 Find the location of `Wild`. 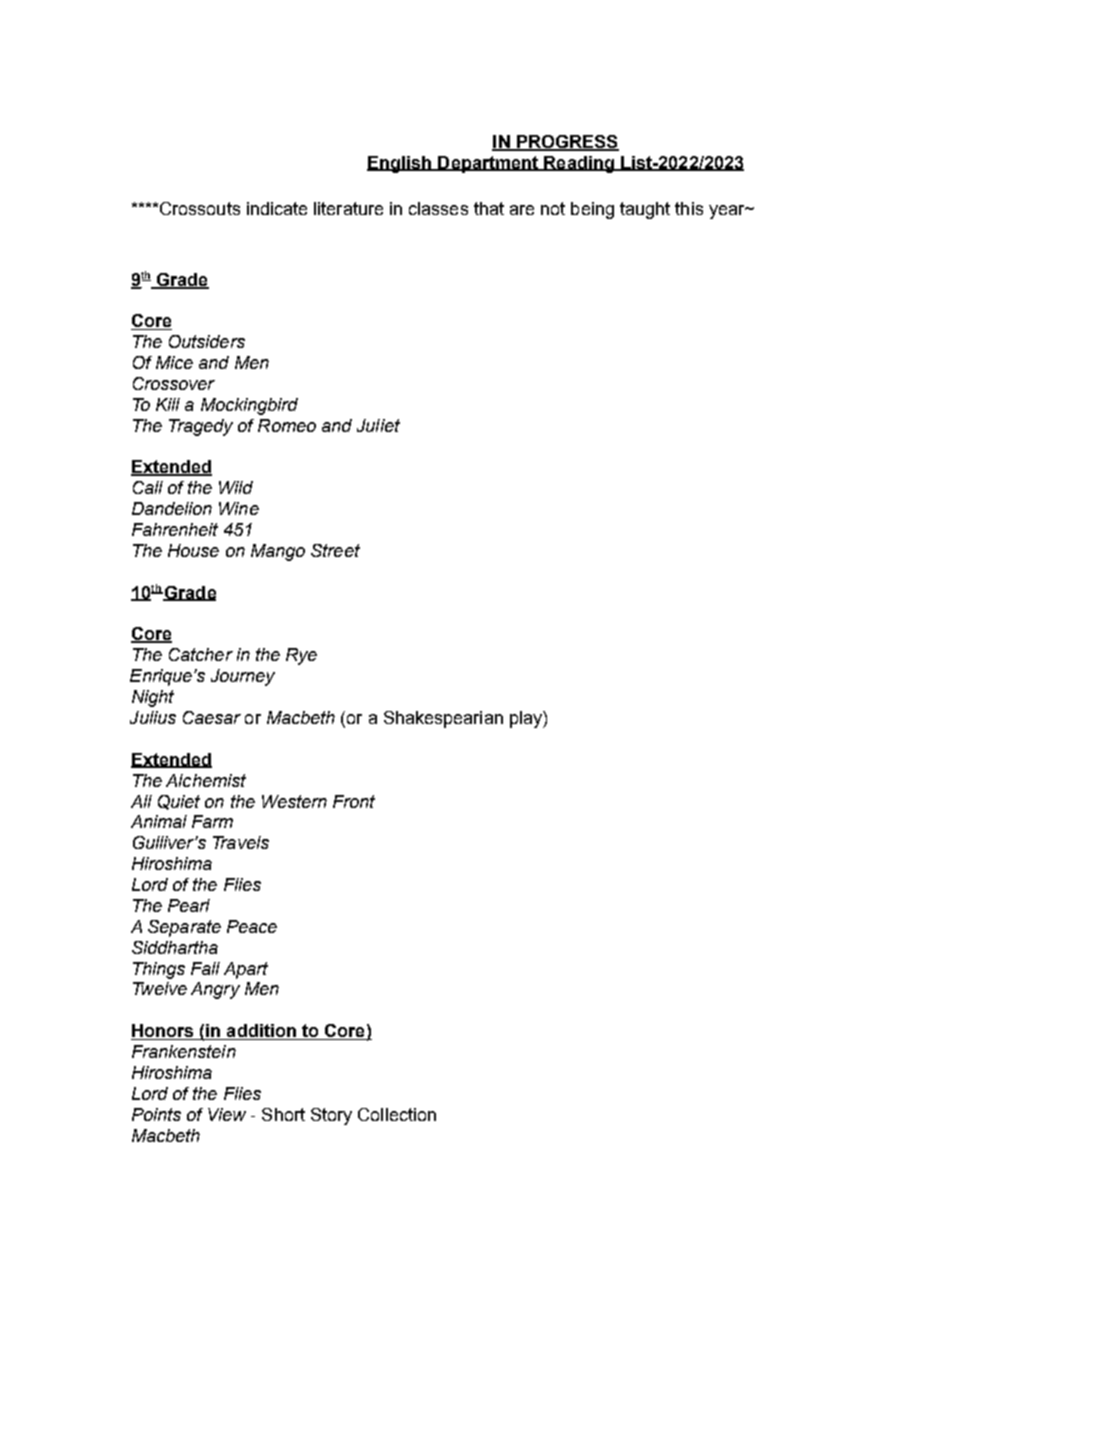

Wild is located at coordinates (236, 487).
